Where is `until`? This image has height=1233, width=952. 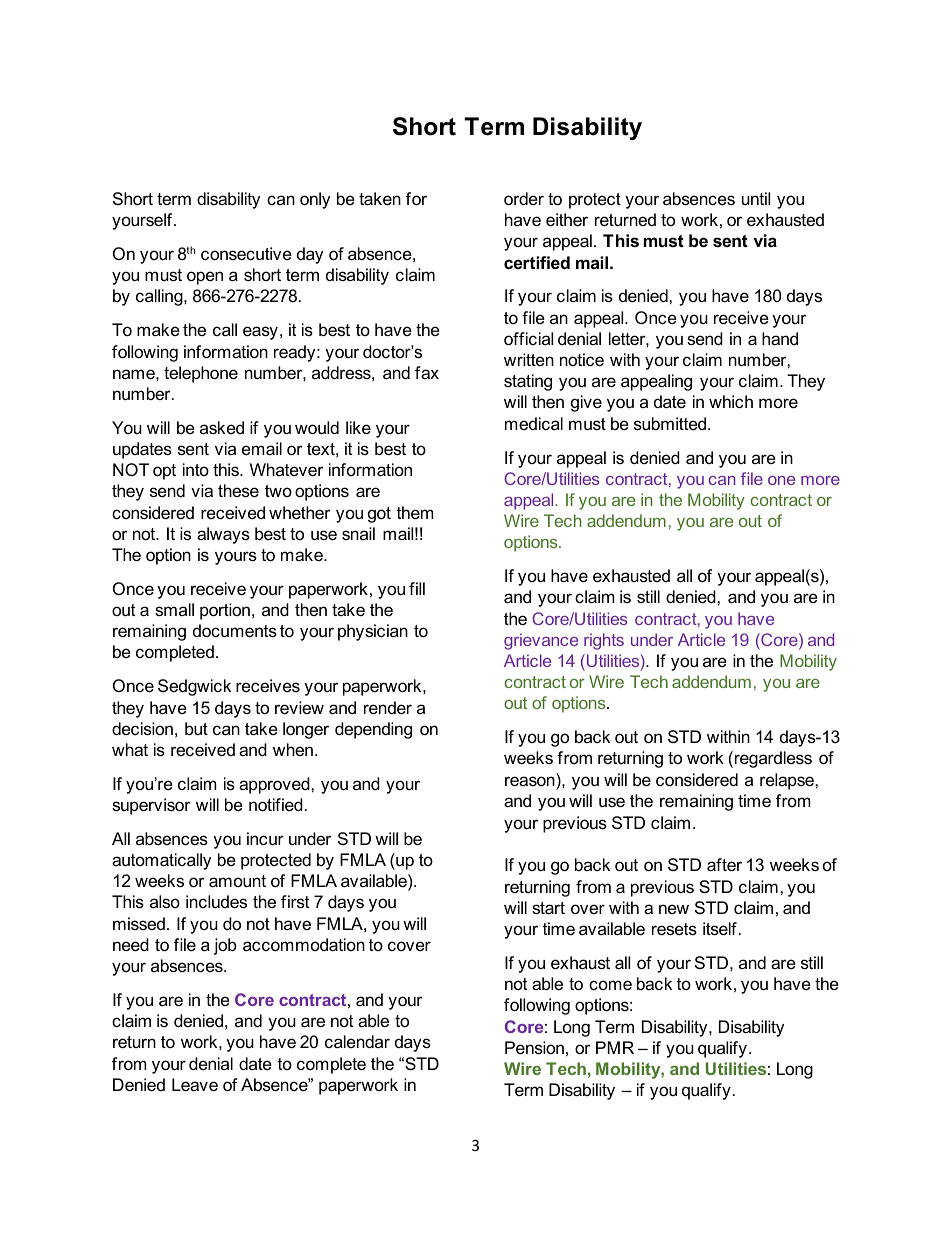 until is located at coordinates (756, 198).
